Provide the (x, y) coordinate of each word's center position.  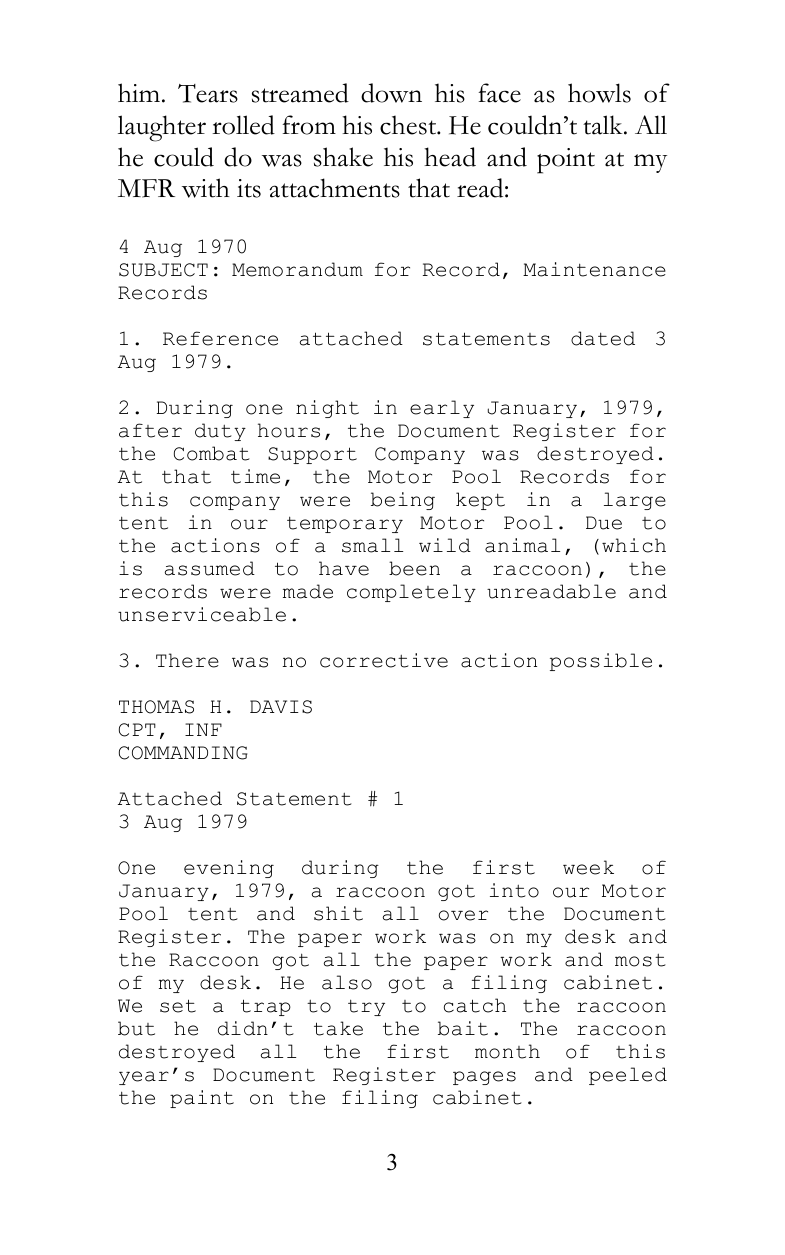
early (442, 409)
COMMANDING (183, 753)
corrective (384, 660)
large (635, 501)
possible (601, 662)
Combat (212, 453)
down (391, 93)
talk (604, 125)
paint (202, 1099)
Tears (208, 93)
